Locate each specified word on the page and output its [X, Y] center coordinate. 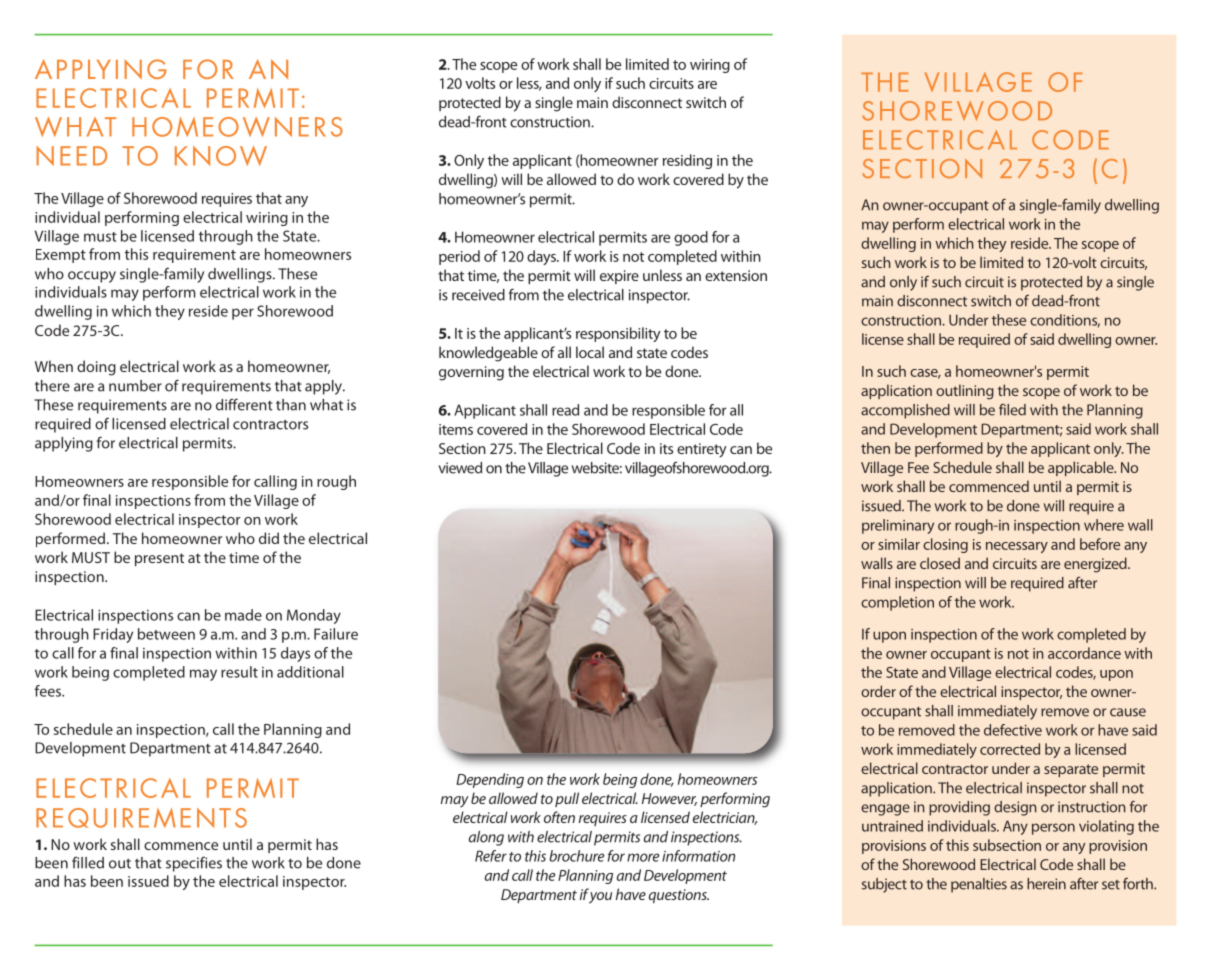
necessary [1017, 547]
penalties [979, 885]
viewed [460, 468]
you [600, 898]
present [159, 559]
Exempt [61, 256]
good [691, 238]
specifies [194, 864]
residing [687, 161]
